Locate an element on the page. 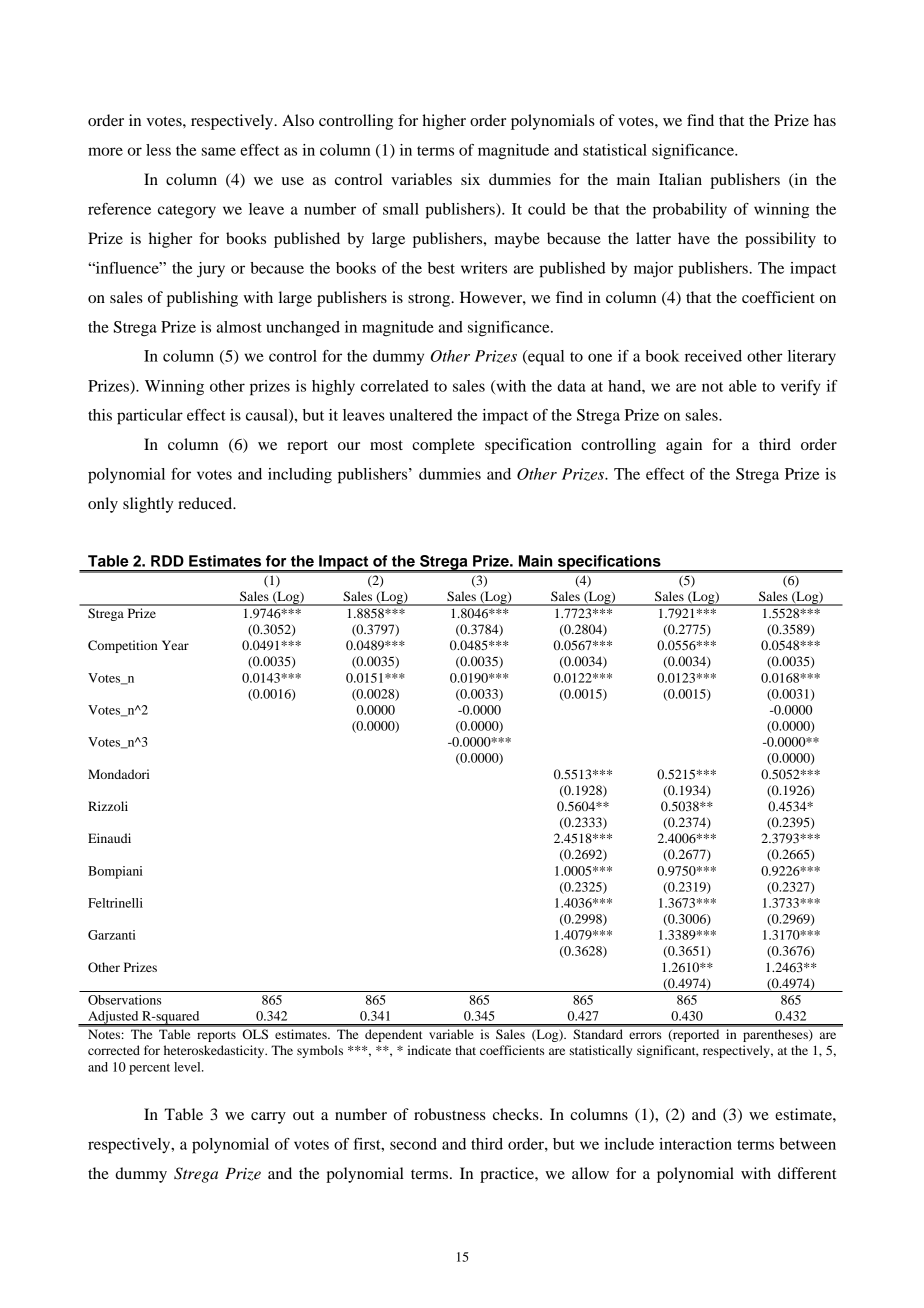 The image size is (924, 1308). six is located at coordinates (470, 179).
